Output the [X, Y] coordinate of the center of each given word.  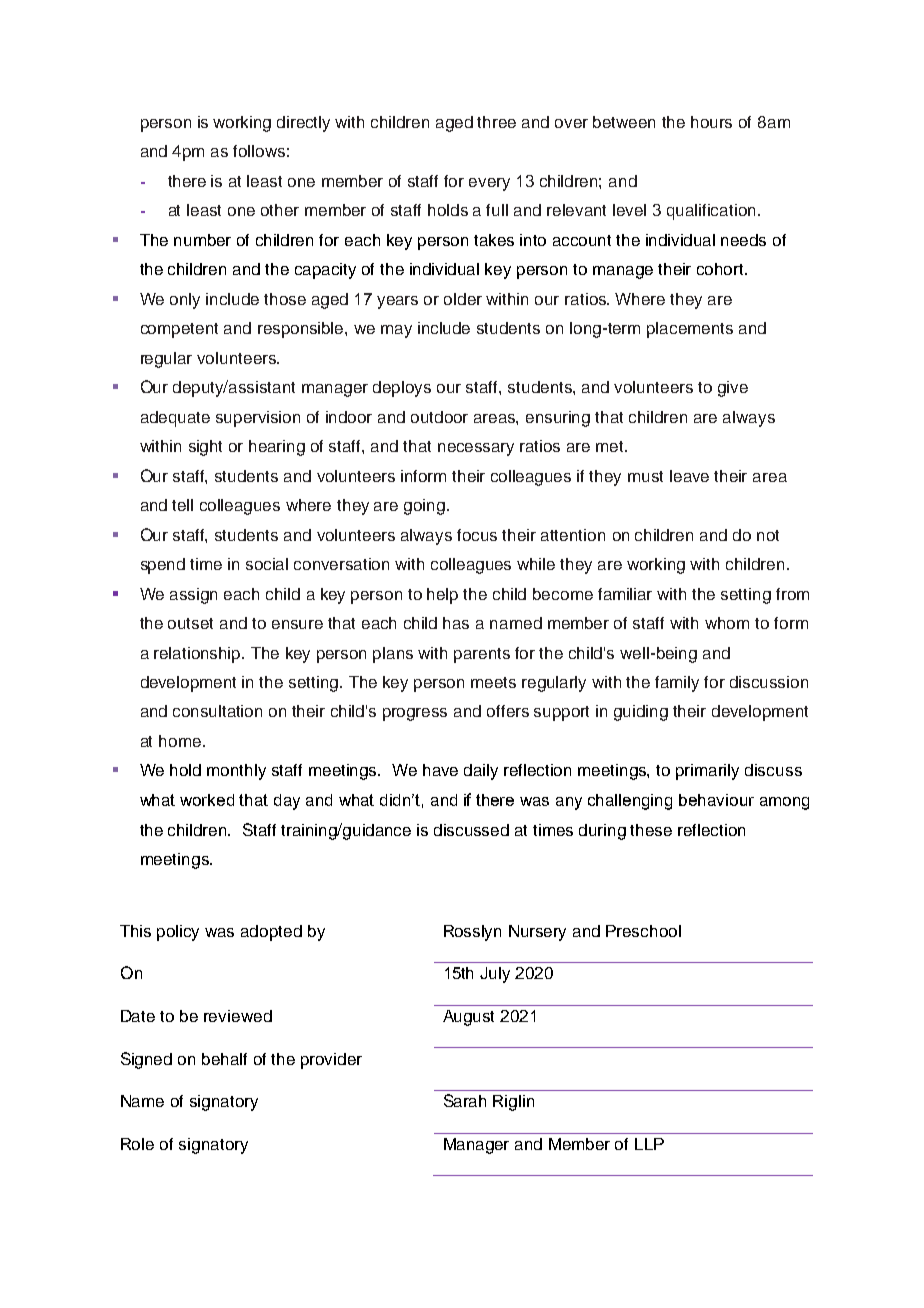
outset [190, 623]
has [456, 623]
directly [303, 124]
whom [727, 623]
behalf [224, 1059]
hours [711, 122]
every [489, 184]
